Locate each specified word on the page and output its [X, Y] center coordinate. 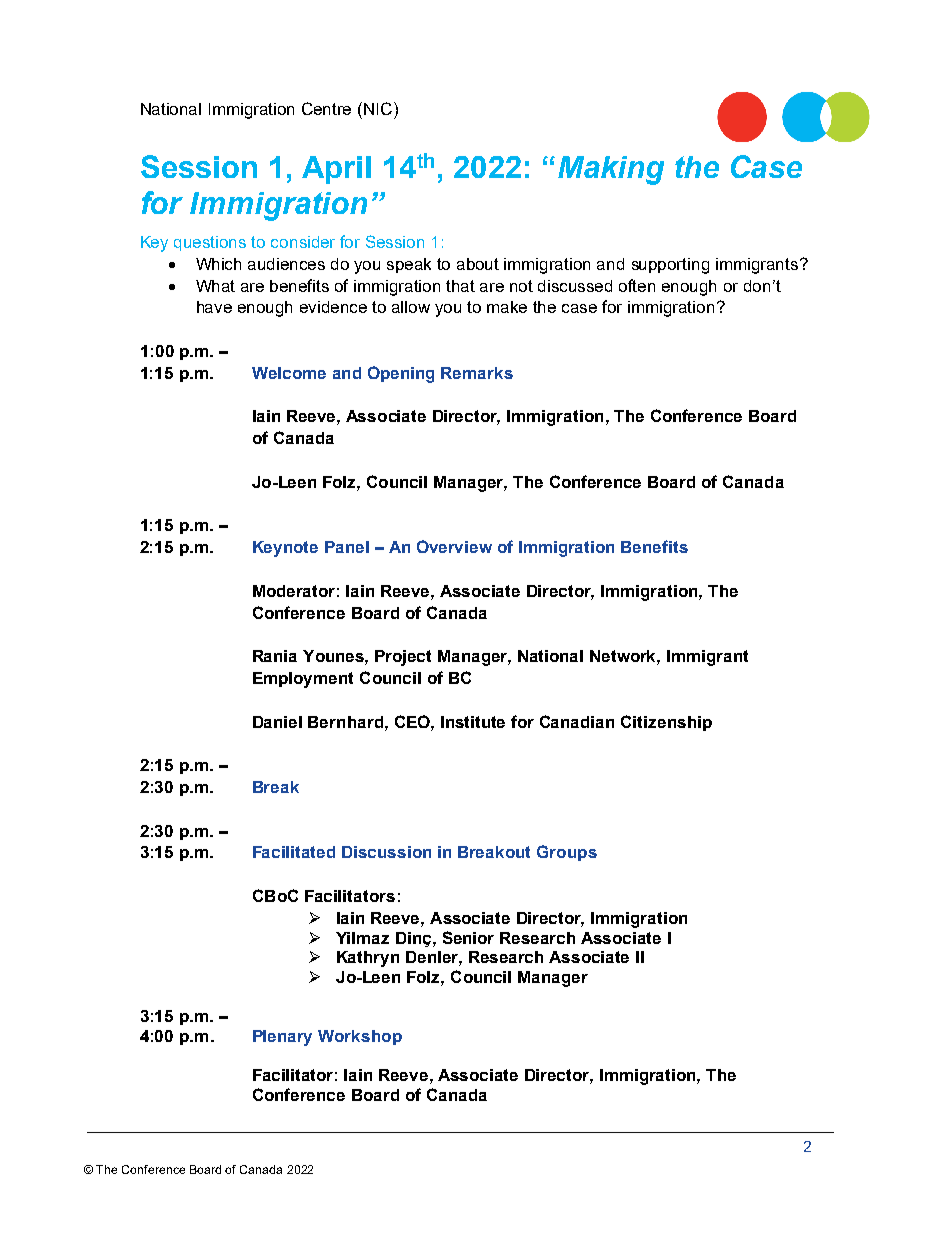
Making [611, 170]
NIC [379, 108]
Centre [326, 108]
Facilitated [294, 852]
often [637, 285]
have [214, 307]
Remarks [477, 373]
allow [411, 307]
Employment [303, 680]
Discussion [386, 852]
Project [403, 658]
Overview [454, 546]
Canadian [577, 721]
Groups [567, 853]
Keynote [285, 549]
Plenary [282, 1038]
